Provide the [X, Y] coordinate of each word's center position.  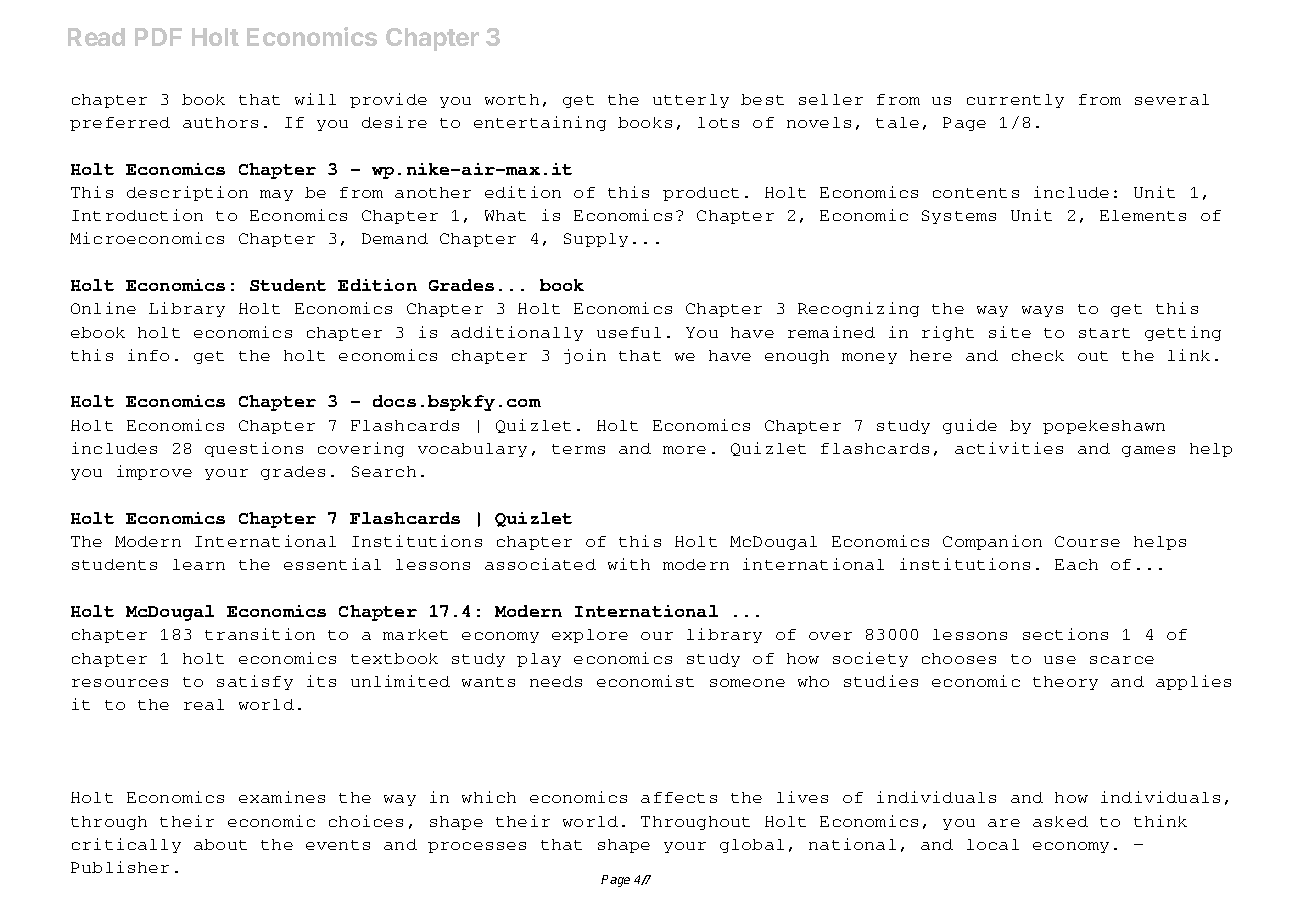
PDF [158, 37]
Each [1076, 564]
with [629, 564]
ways [1042, 311]
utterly [691, 101]
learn [199, 564]
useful [629, 332]
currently [1015, 101]
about [220, 844]
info [148, 355]
